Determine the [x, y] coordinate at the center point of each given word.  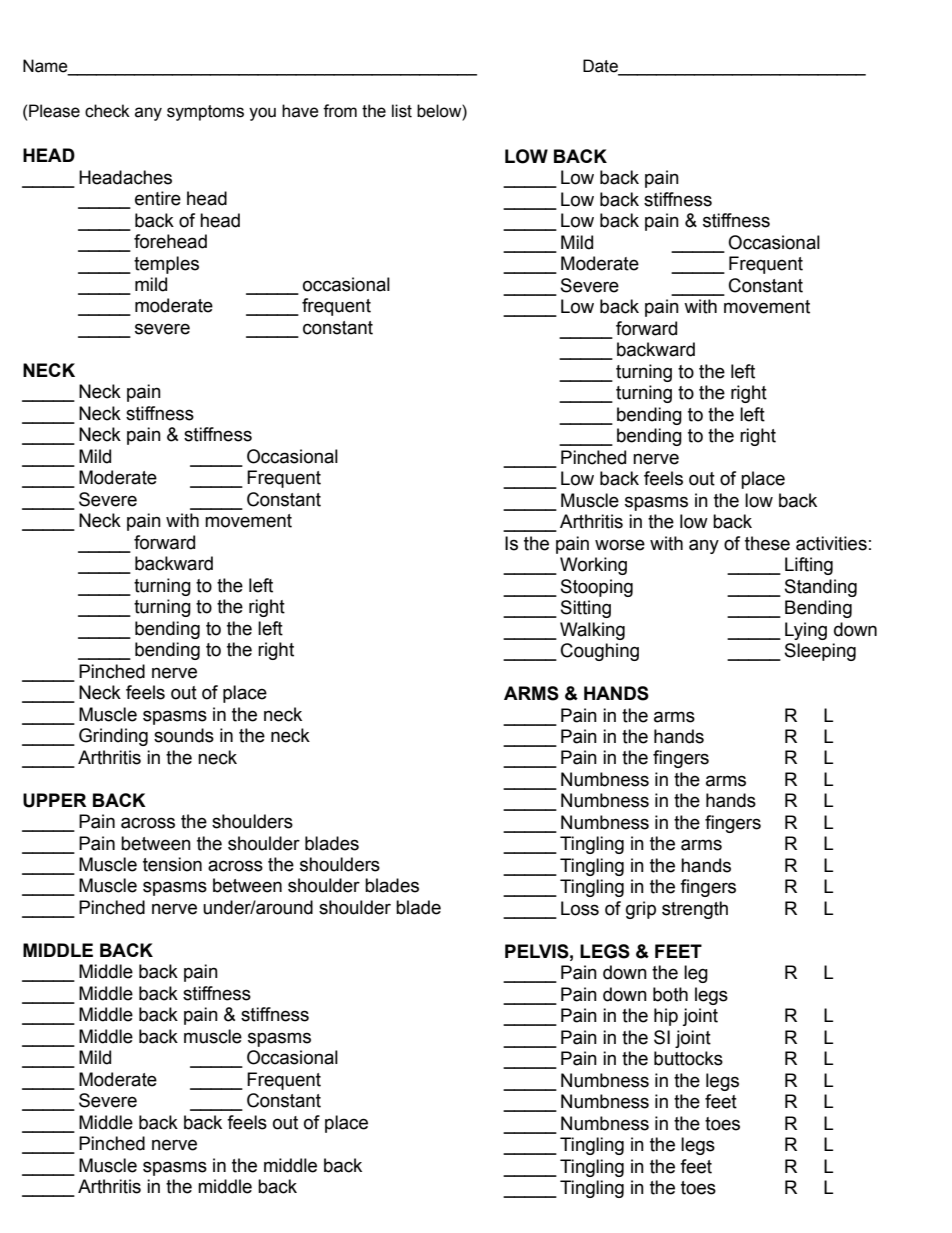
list [402, 111]
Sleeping [820, 652]
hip [666, 1017]
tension [172, 864]
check [107, 111]
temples [166, 265]
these [767, 543]
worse [620, 545]
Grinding [113, 737]
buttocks [688, 1058]
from [340, 111]
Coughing [600, 652]
